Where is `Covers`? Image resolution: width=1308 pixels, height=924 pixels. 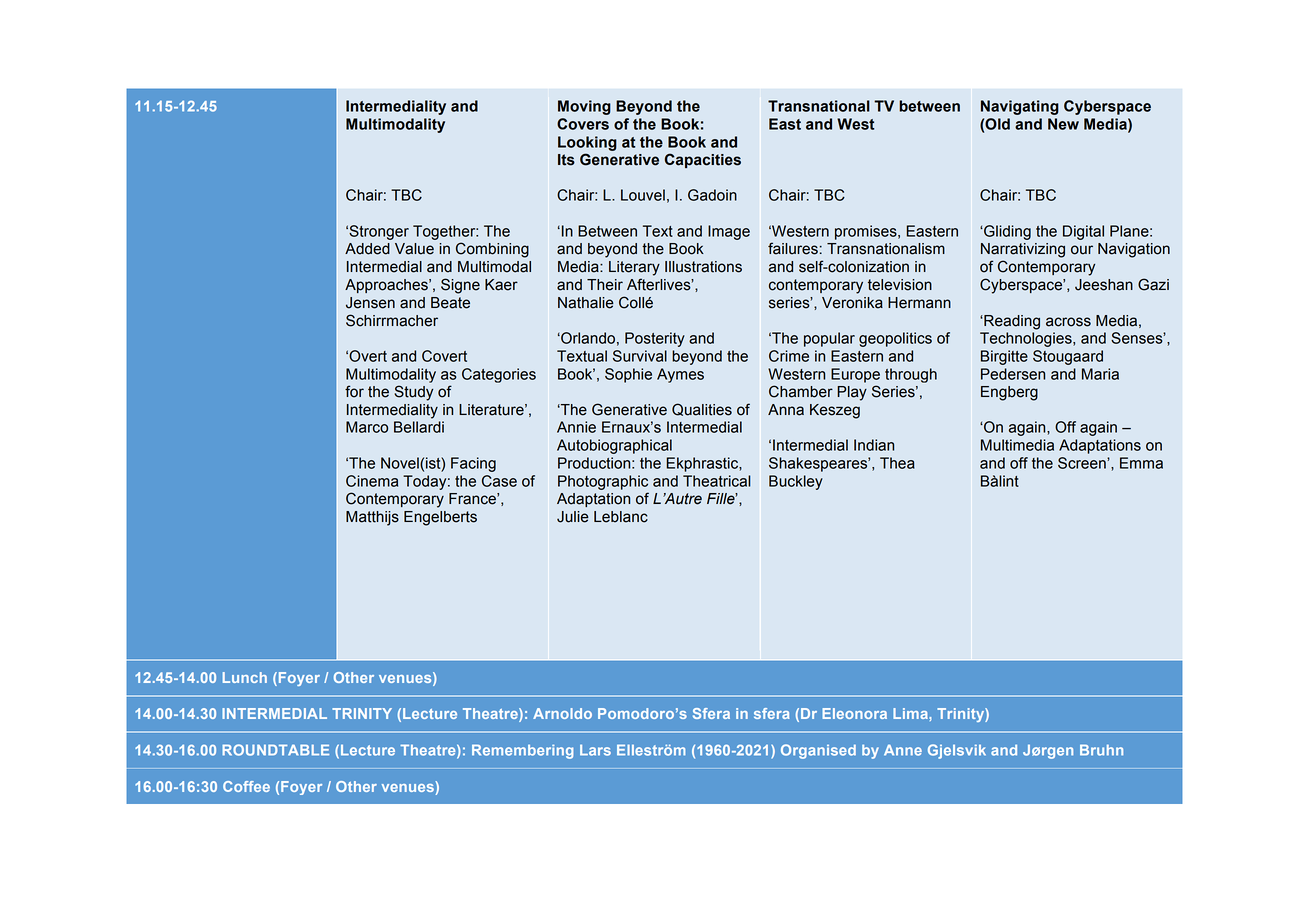 Covers is located at coordinates (583, 124).
